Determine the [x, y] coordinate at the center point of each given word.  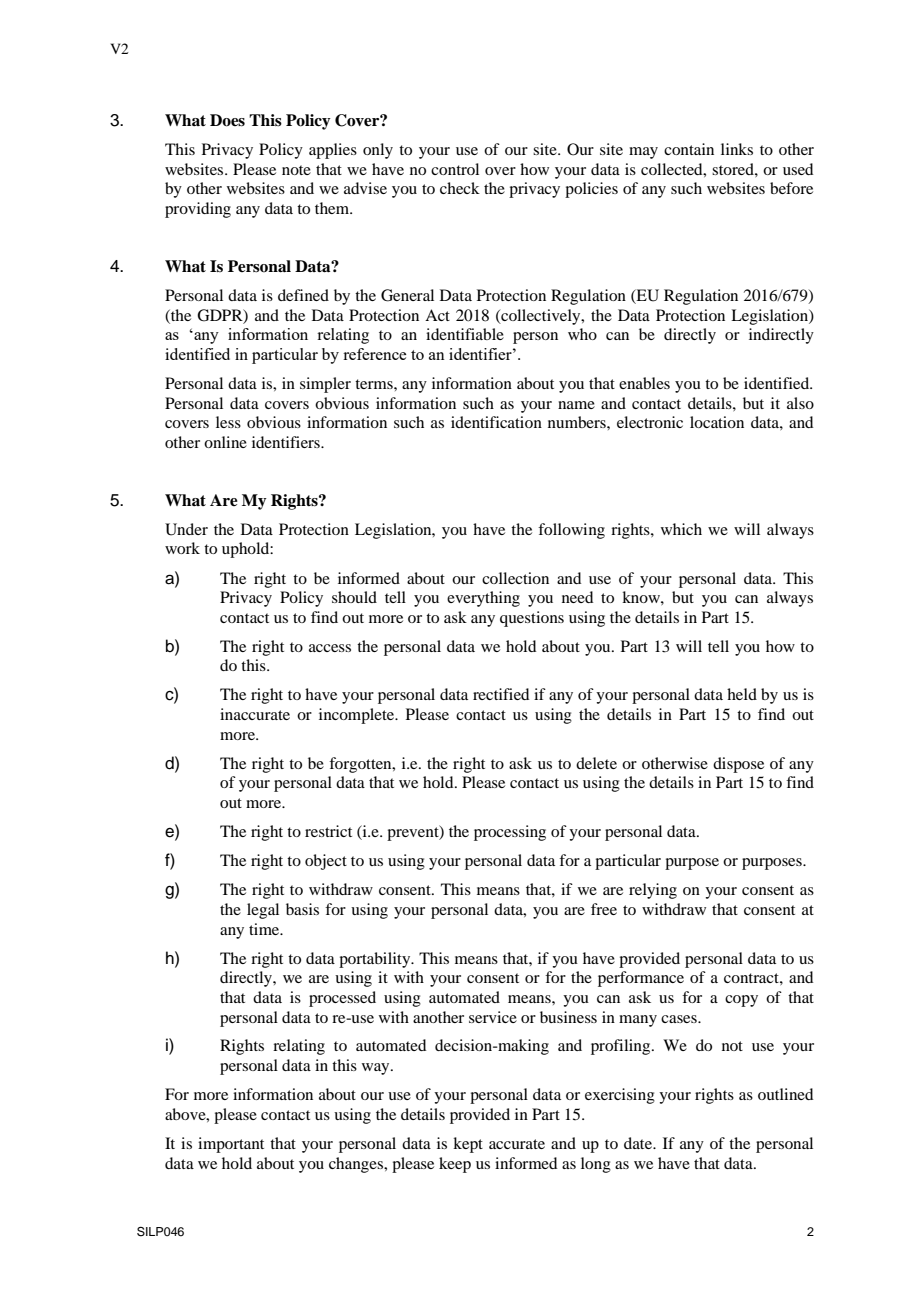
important [231, 1145]
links [737, 149]
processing [510, 833]
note [296, 170]
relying [653, 891]
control [455, 169]
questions [532, 619]
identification [496, 422]
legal [263, 911]
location [717, 422]
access [330, 648]
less [228, 422]
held [742, 694]
